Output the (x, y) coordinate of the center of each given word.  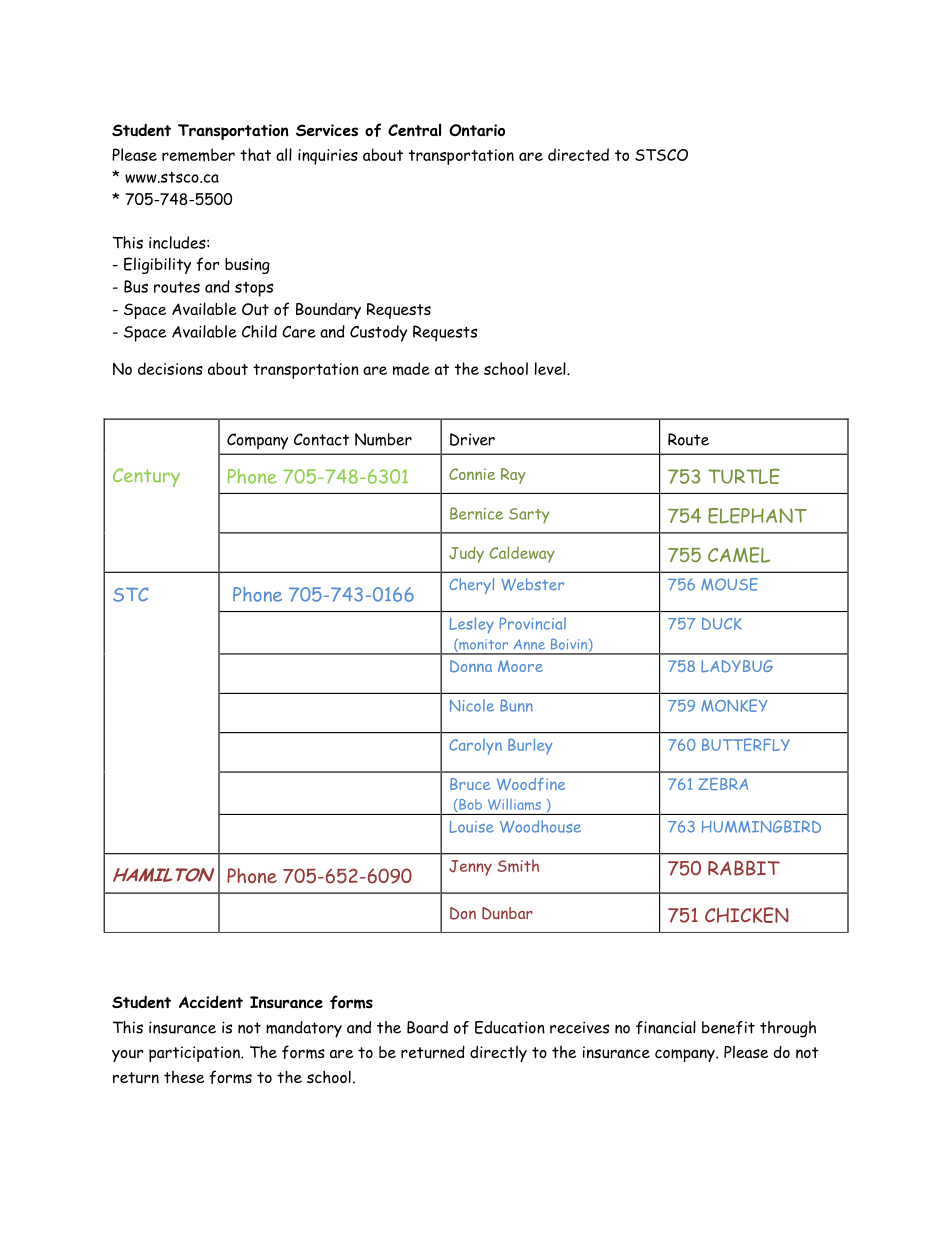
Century (146, 477)
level (551, 368)
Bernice (476, 513)
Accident (211, 1002)
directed (578, 154)
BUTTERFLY (746, 744)
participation (195, 1054)
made (411, 369)
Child (259, 331)
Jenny (470, 868)
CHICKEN (747, 915)
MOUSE (729, 584)
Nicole (472, 705)
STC (131, 594)
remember (198, 155)
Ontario (477, 130)
